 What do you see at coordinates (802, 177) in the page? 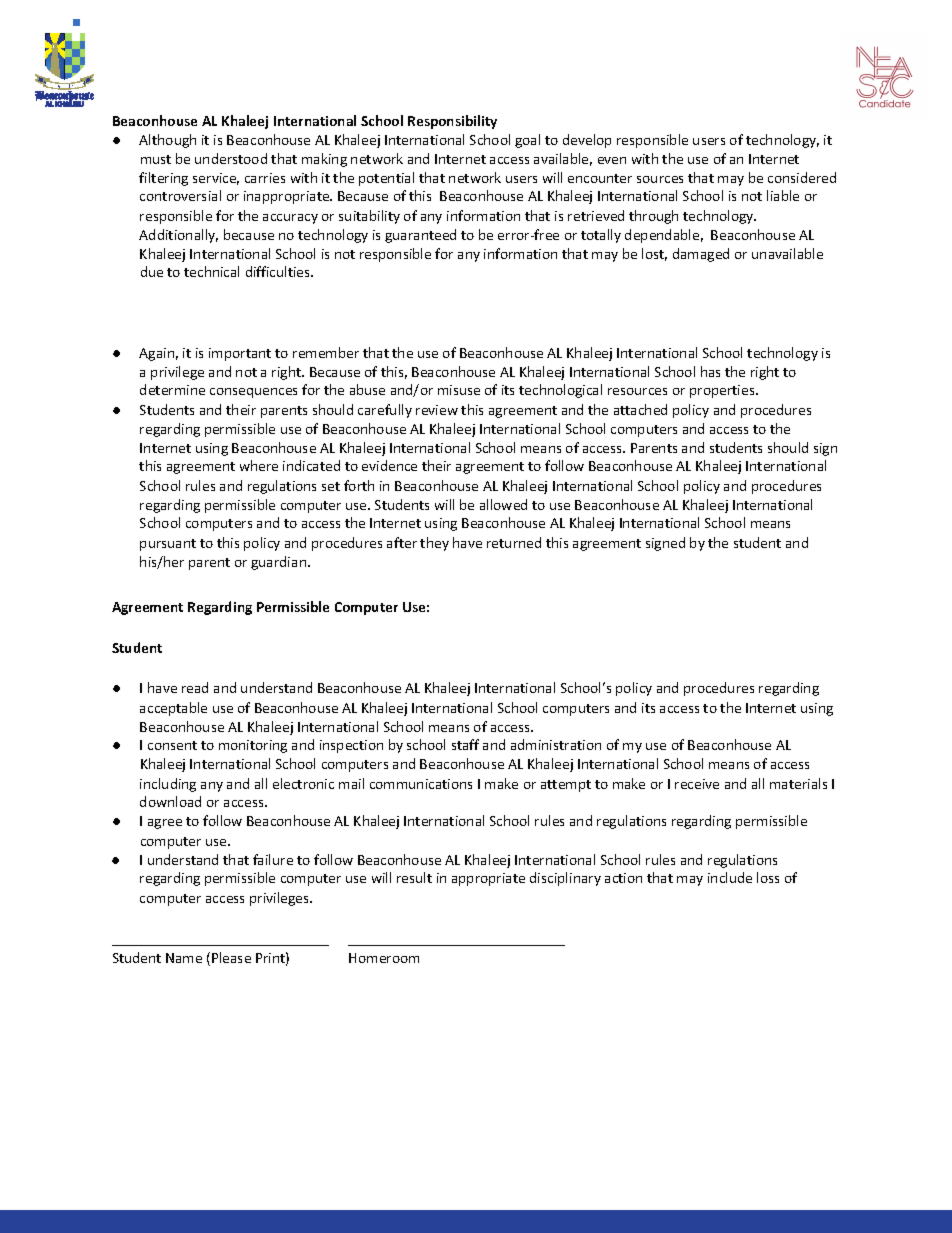
I see `considered` at bounding box center [802, 177].
